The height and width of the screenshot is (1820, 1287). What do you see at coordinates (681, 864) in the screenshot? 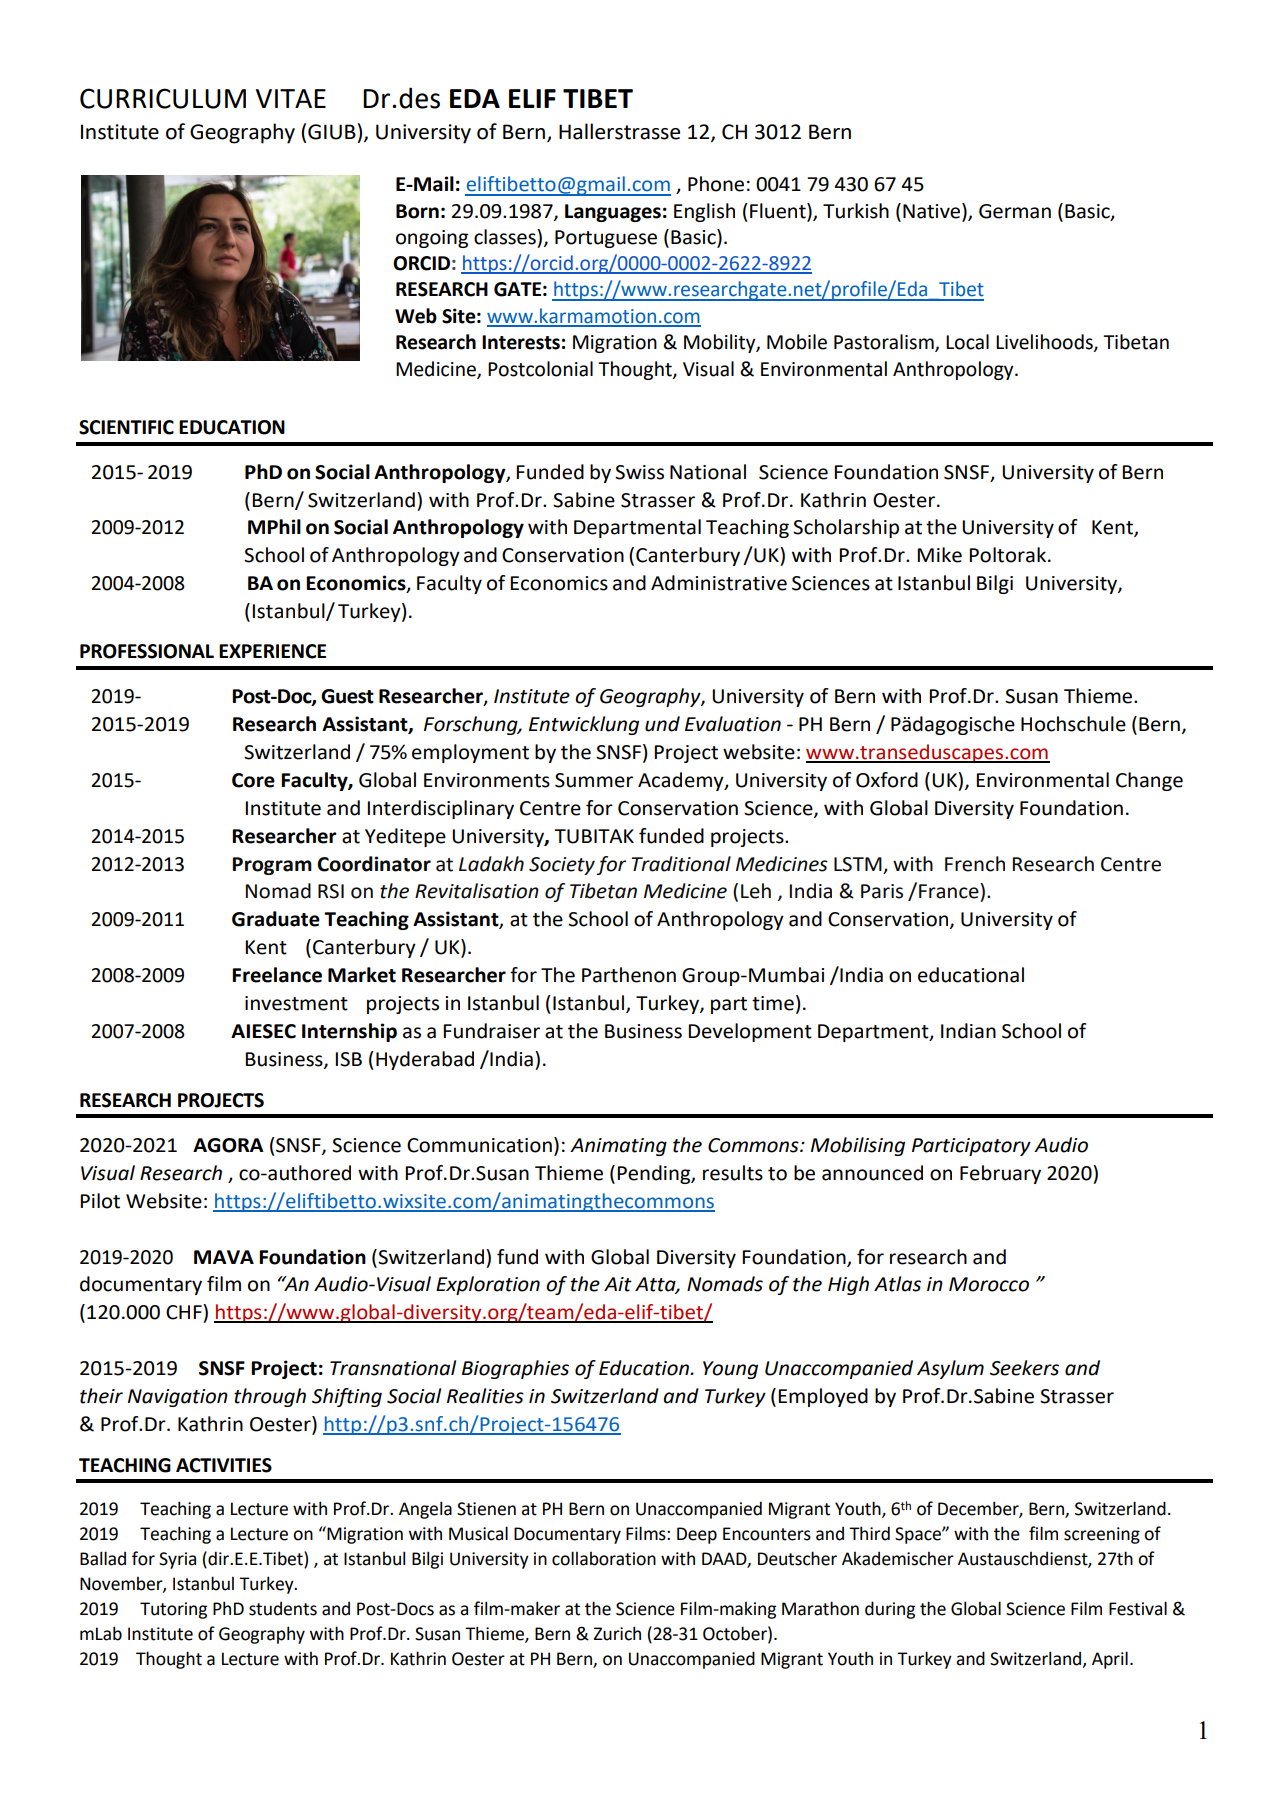
I see `Traditional` at bounding box center [681, 864].
